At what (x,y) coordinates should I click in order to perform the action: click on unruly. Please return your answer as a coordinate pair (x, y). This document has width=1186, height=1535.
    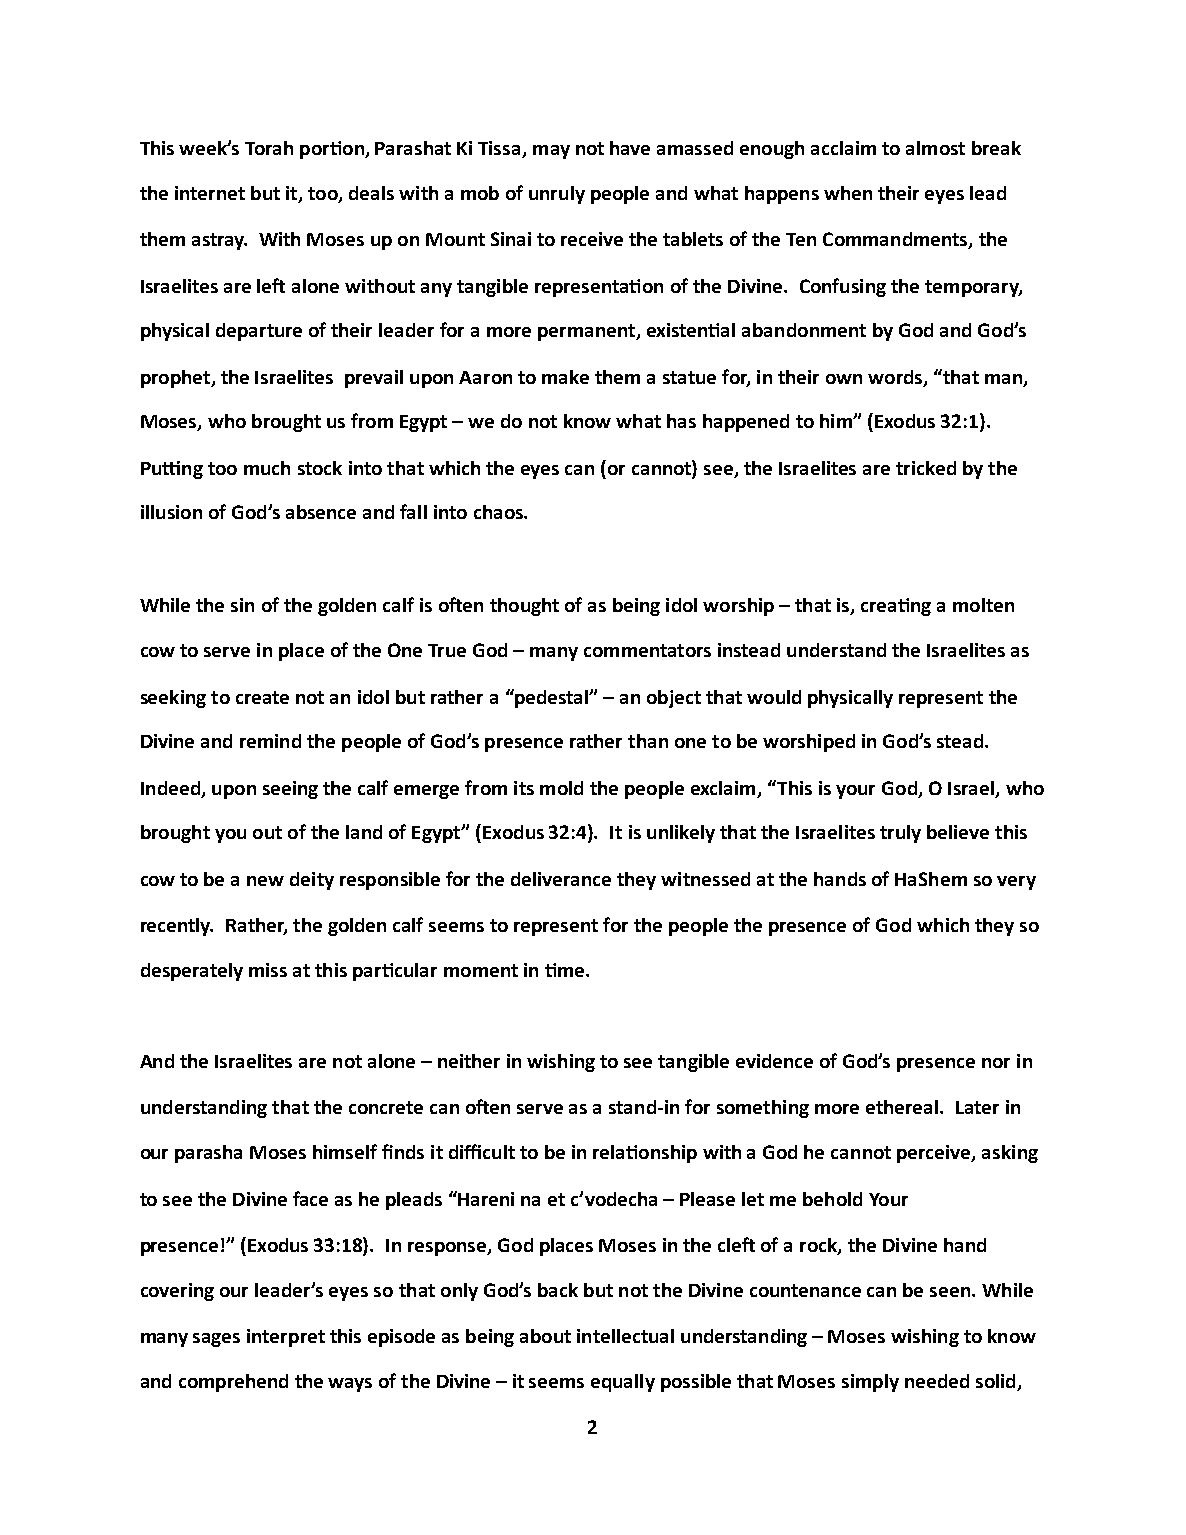
    Looking at the image, I should click on (557, 195).
